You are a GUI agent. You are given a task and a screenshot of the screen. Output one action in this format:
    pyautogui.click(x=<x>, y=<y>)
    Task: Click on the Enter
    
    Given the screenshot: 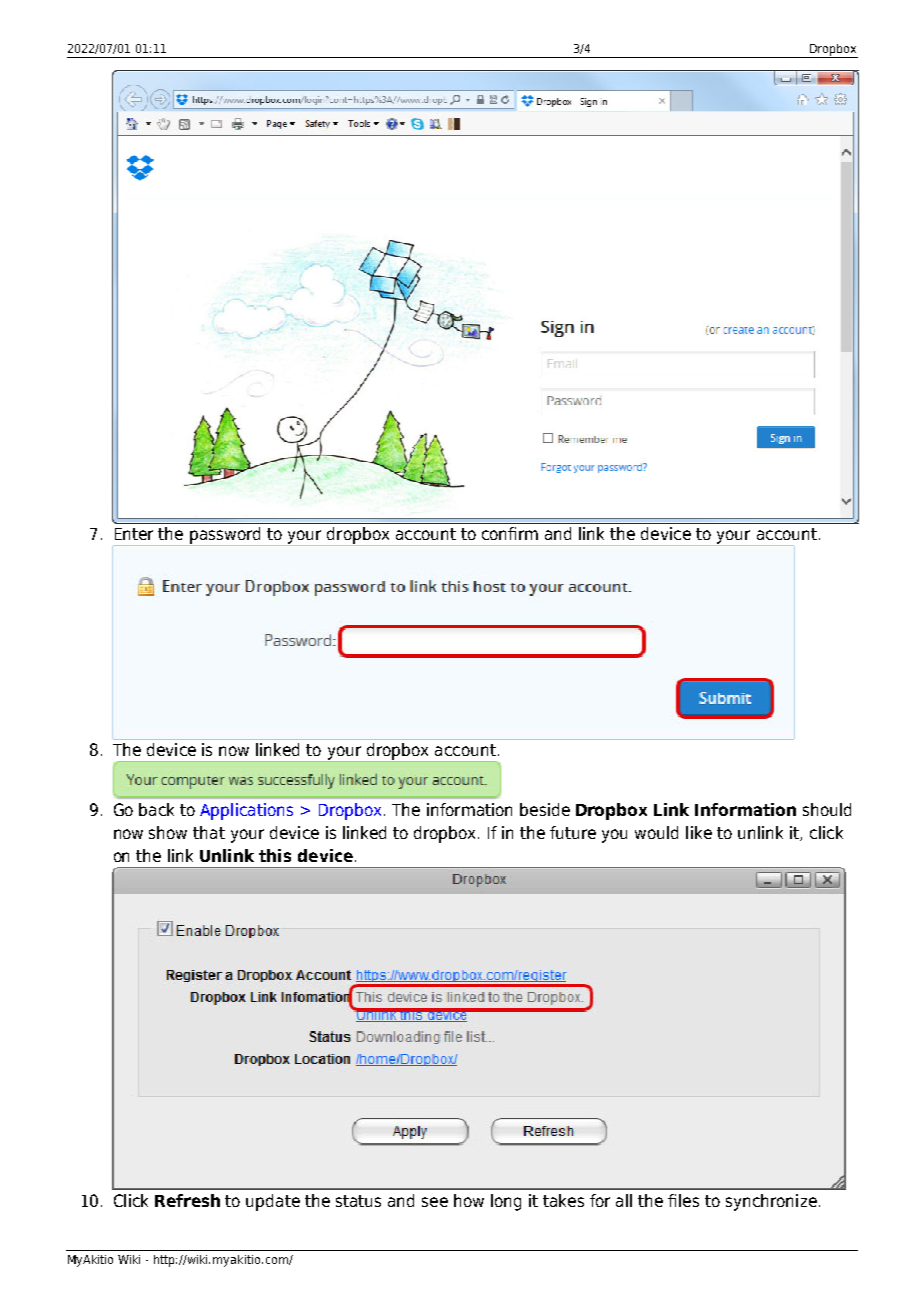 What is the action you would take?
    pyautogui.click(x=134, y=534)
